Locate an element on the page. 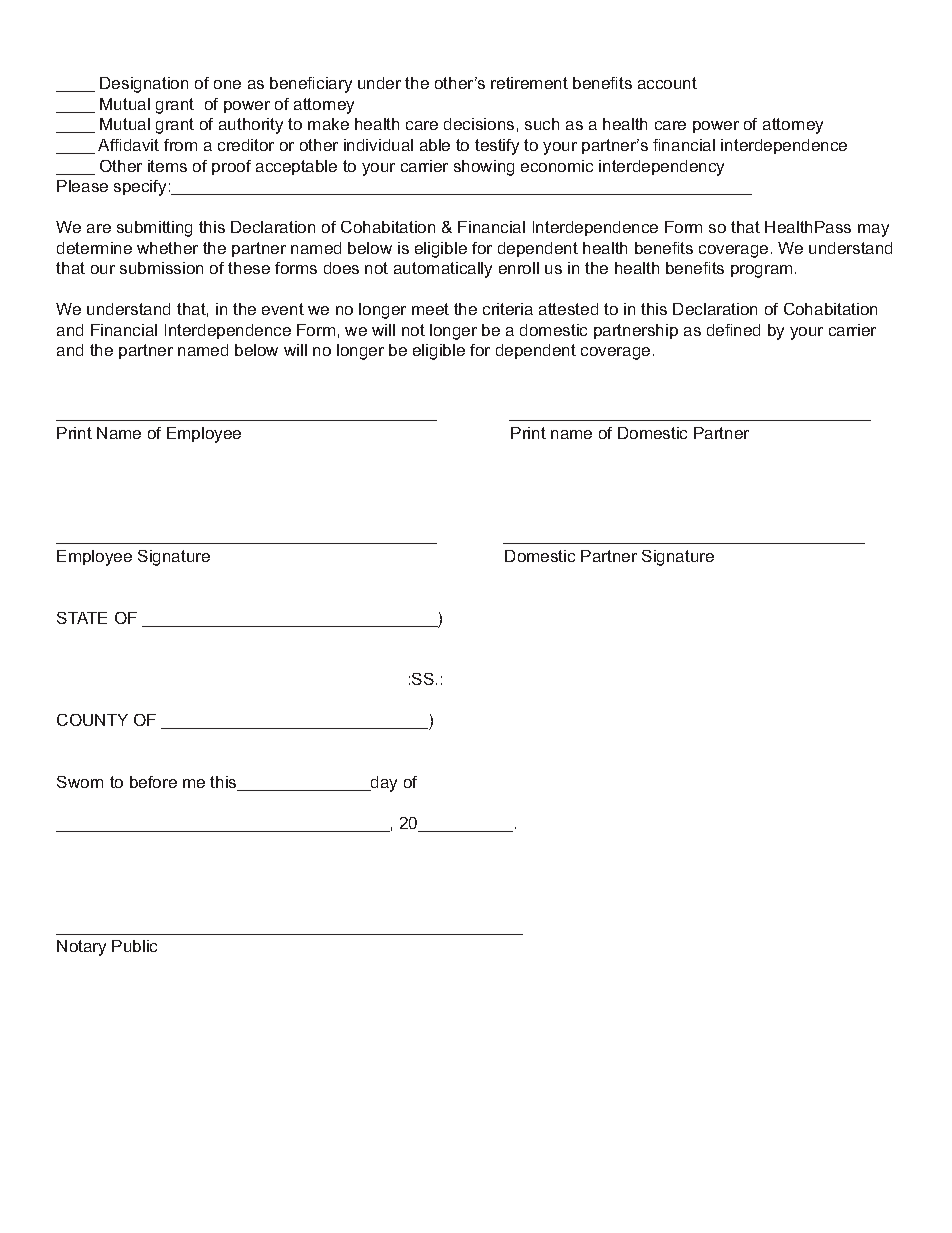 This page has height=1233, width=952. attested is located at coordinates (568, 309).
